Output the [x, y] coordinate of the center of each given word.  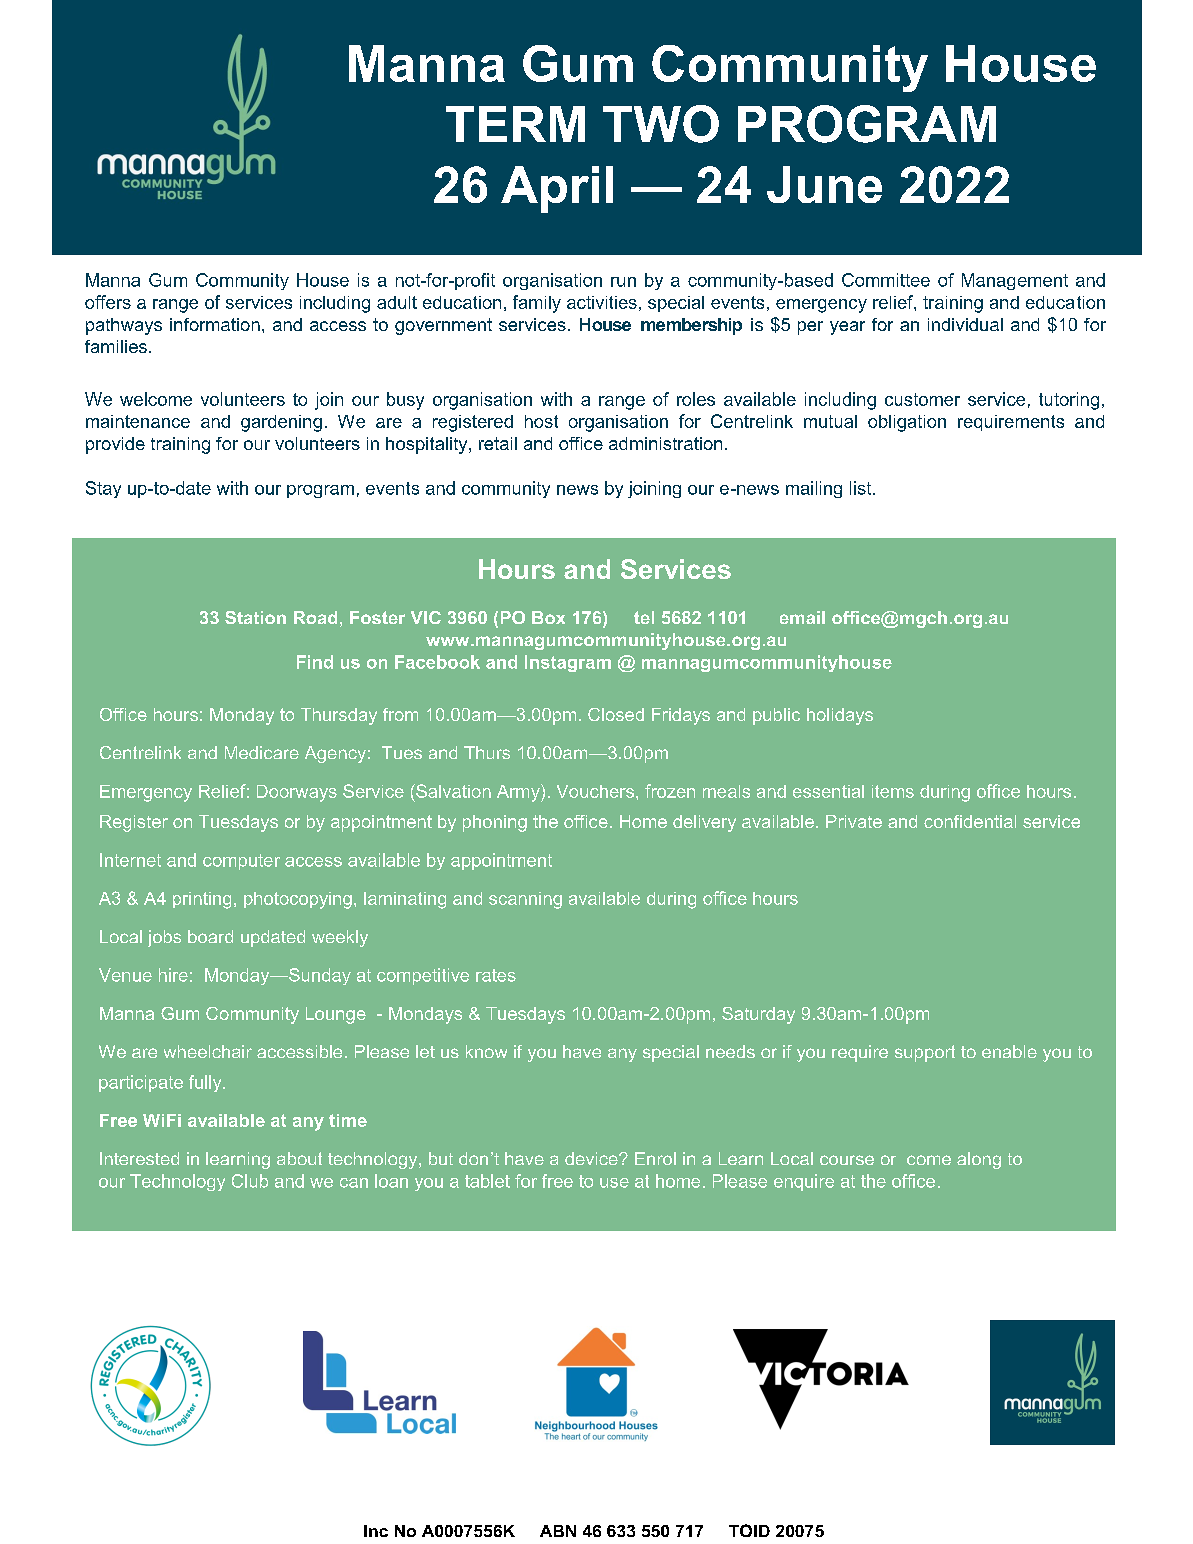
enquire [804, 1182]
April [557, 189]
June [824, 184]
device [592, 1158]
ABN [558, 1531]
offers [108, 302]
